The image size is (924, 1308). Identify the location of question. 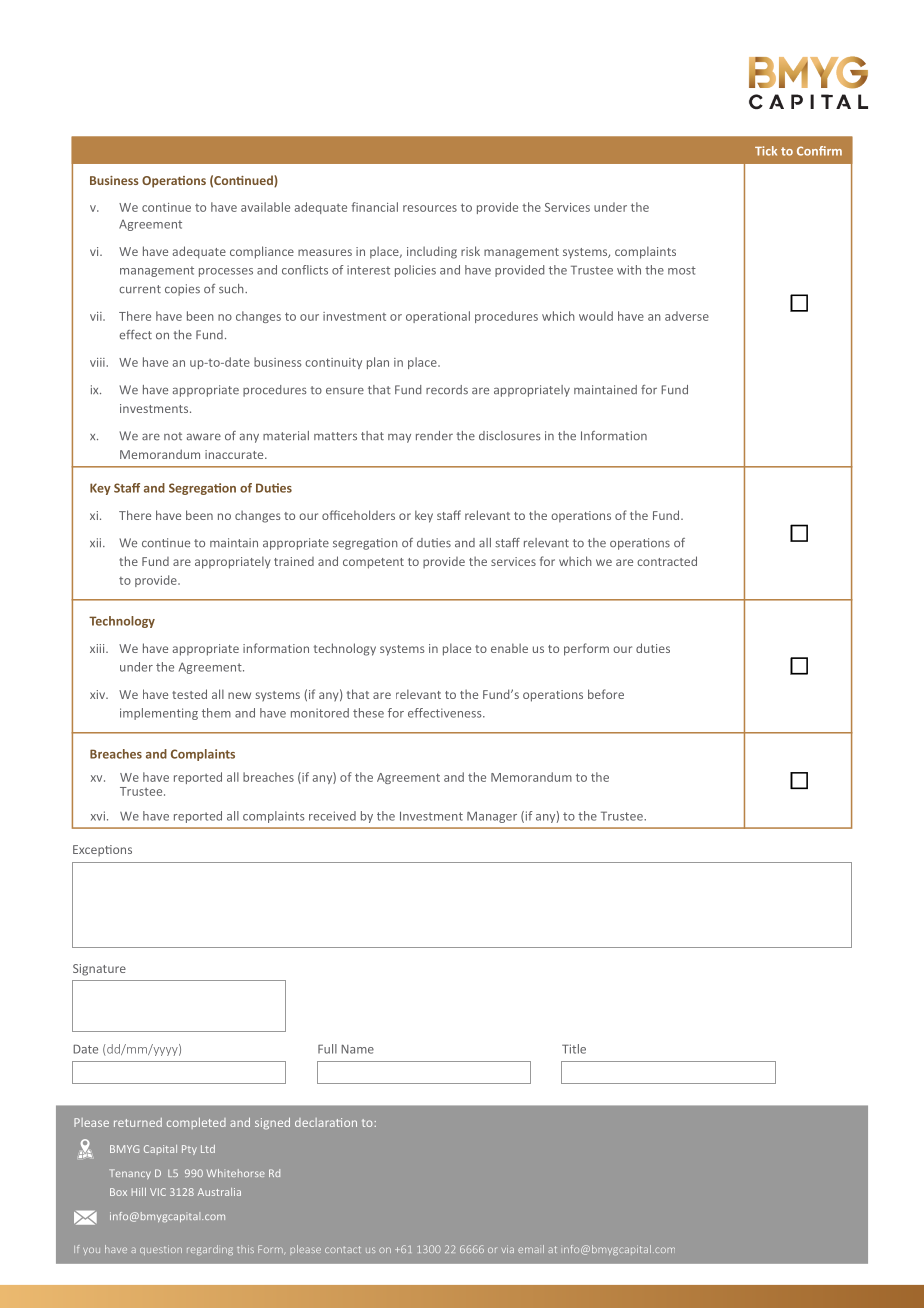
(161, 1250).
